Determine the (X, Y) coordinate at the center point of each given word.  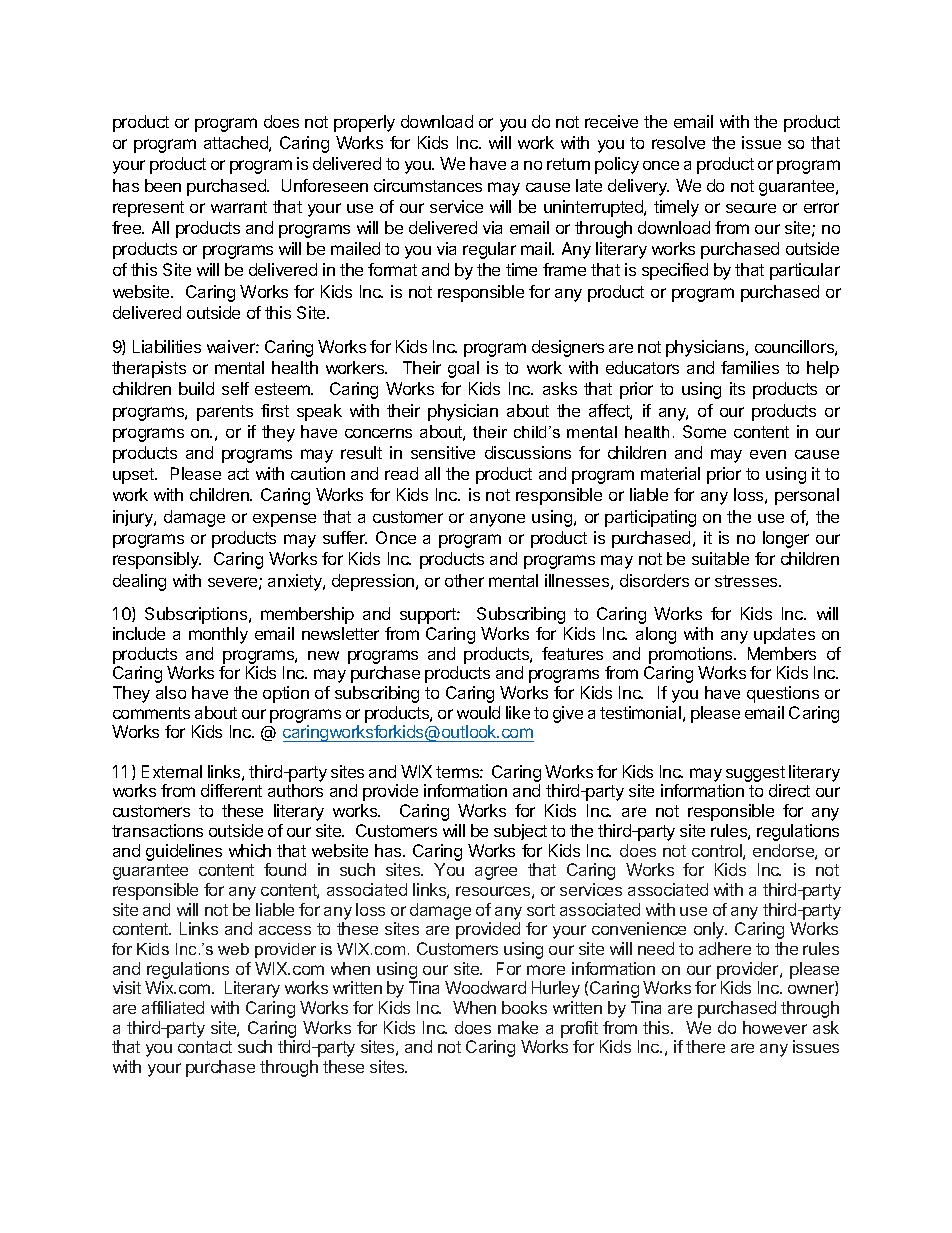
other (464, 580)
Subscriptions (197, 615)
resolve (678, 142)
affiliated (173, 1007)
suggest (755, 774)
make (518, 1027)
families (750, 367)
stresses (747, 581)
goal (463, 369)
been (163, 185)
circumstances (428, 185)
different (231, 790)
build (196, 388)
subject (520, 832)
